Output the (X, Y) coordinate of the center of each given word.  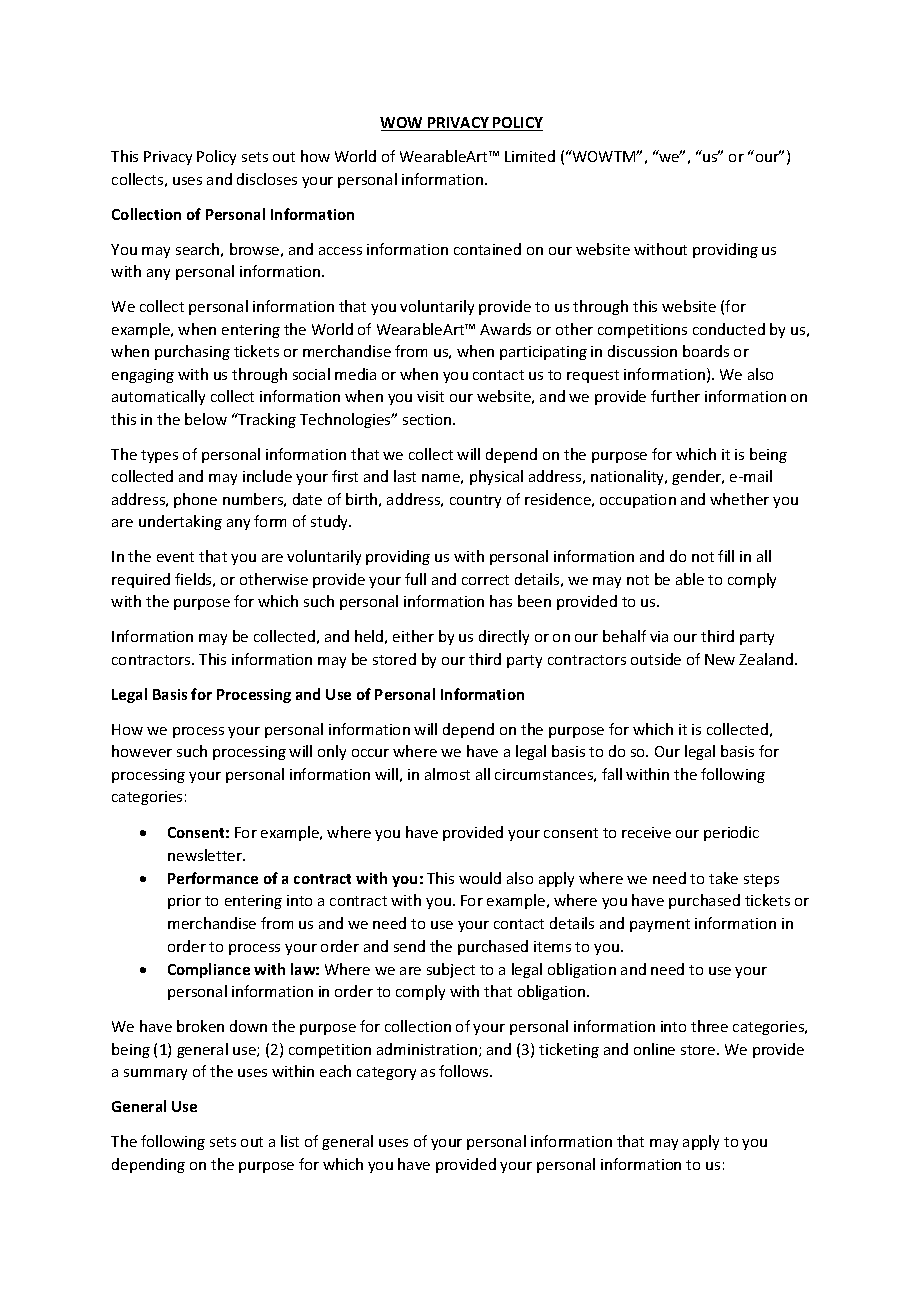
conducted (729, 329)
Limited (530, 156)
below (206, 419)
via (659, 636)
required (141, 580)
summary (155, 1074)
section (428, 419)
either (413, 636)
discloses (267, 179)
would (480, 878)
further (675, 396)
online (654, 1049)
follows (465, 1071)
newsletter (206, 855)
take (723, 878)
